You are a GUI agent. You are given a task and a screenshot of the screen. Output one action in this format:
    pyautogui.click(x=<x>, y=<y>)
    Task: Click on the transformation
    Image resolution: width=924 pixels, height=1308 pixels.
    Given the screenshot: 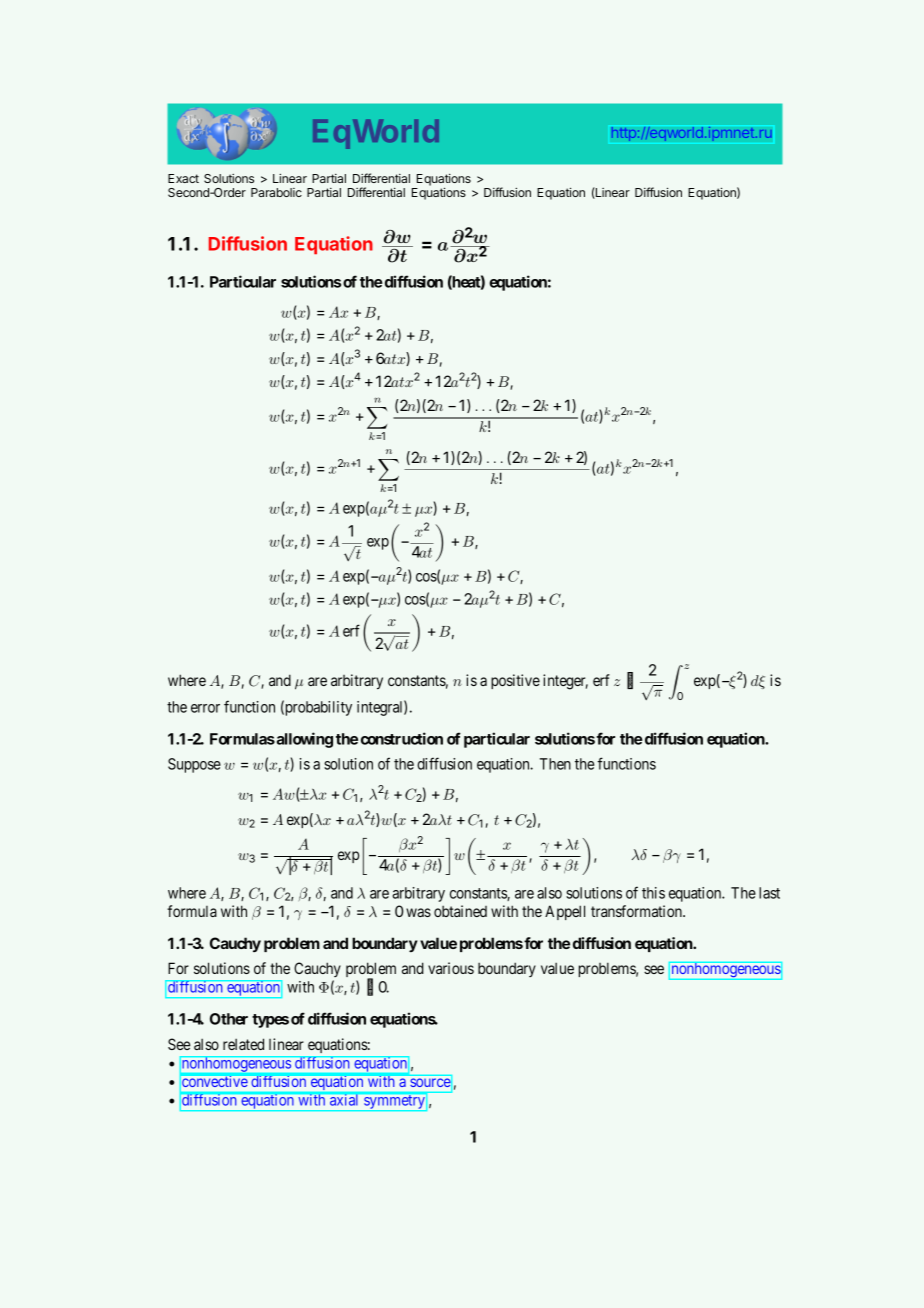 What is the action you would take?
    pyautogui.click(x=637, y=911)
